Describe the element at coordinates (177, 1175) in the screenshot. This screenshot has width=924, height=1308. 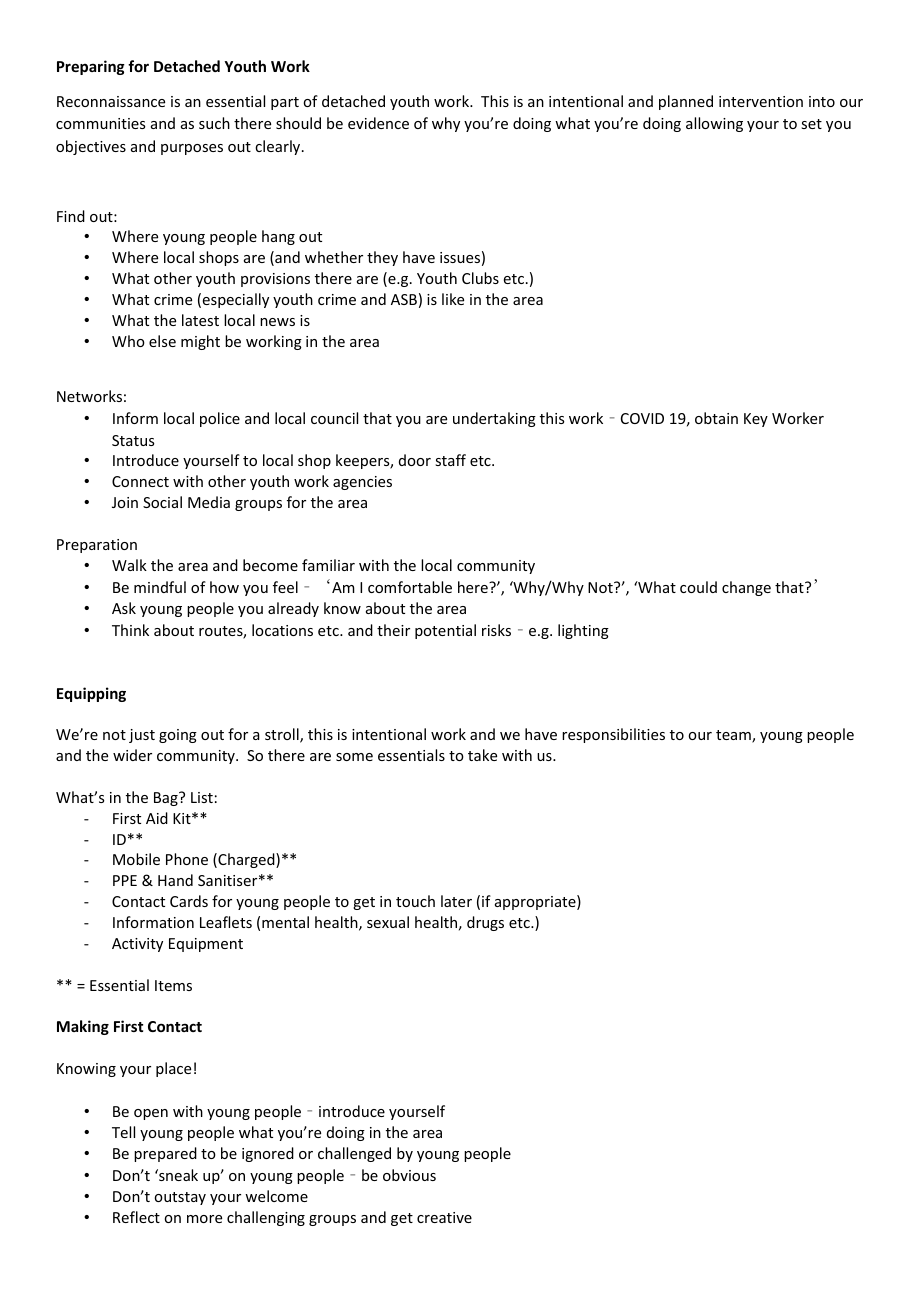
I see `sneak` at that location.
